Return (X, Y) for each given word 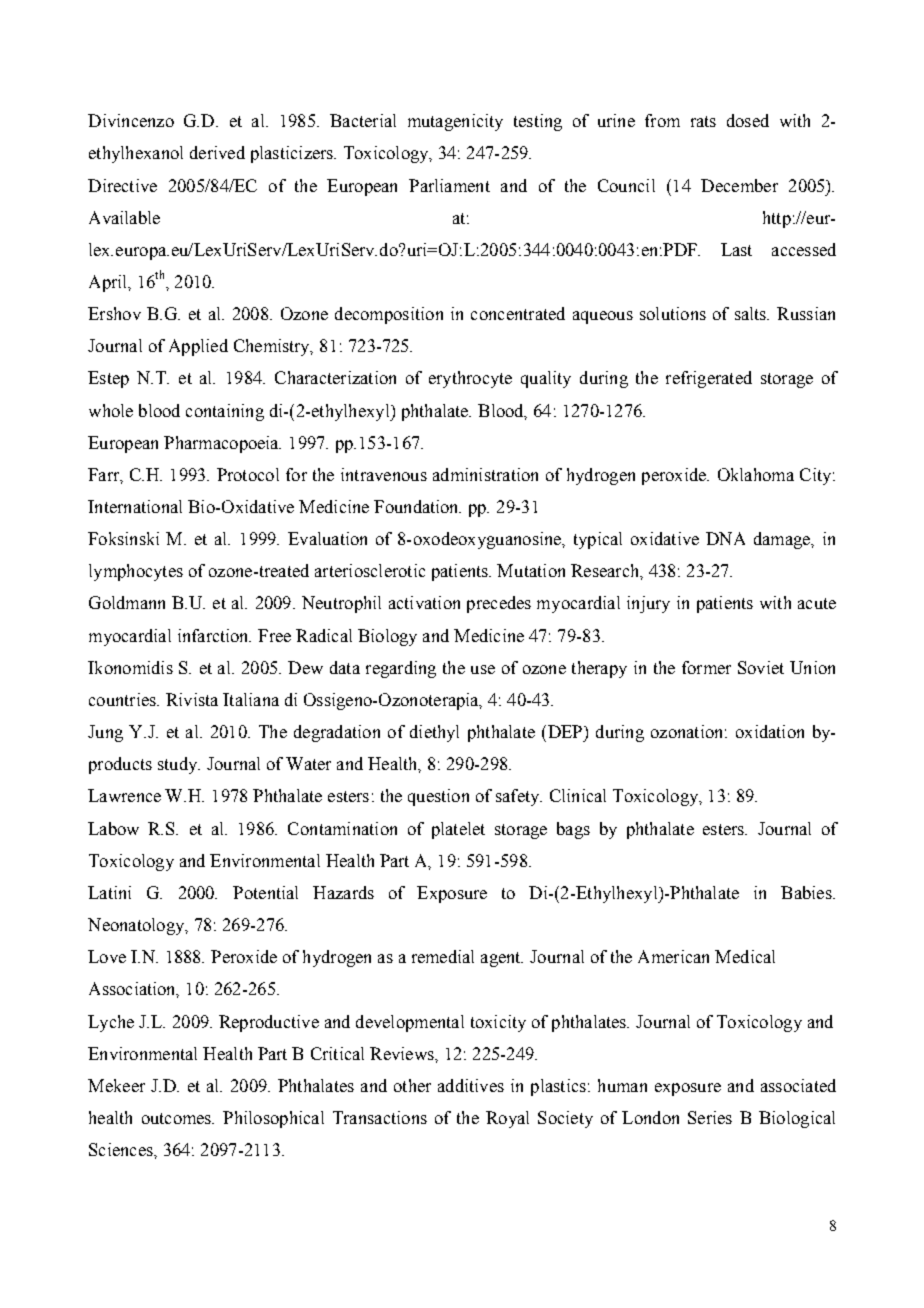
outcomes (178, 1118)
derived (217, 152)
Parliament (449, 185)
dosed (748, 120)
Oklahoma (756, 474)
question (438, 797)
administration (485, 474)
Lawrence (124, 795)
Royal (507, 1119)
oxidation (770, 731)
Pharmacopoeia (222, 444)
